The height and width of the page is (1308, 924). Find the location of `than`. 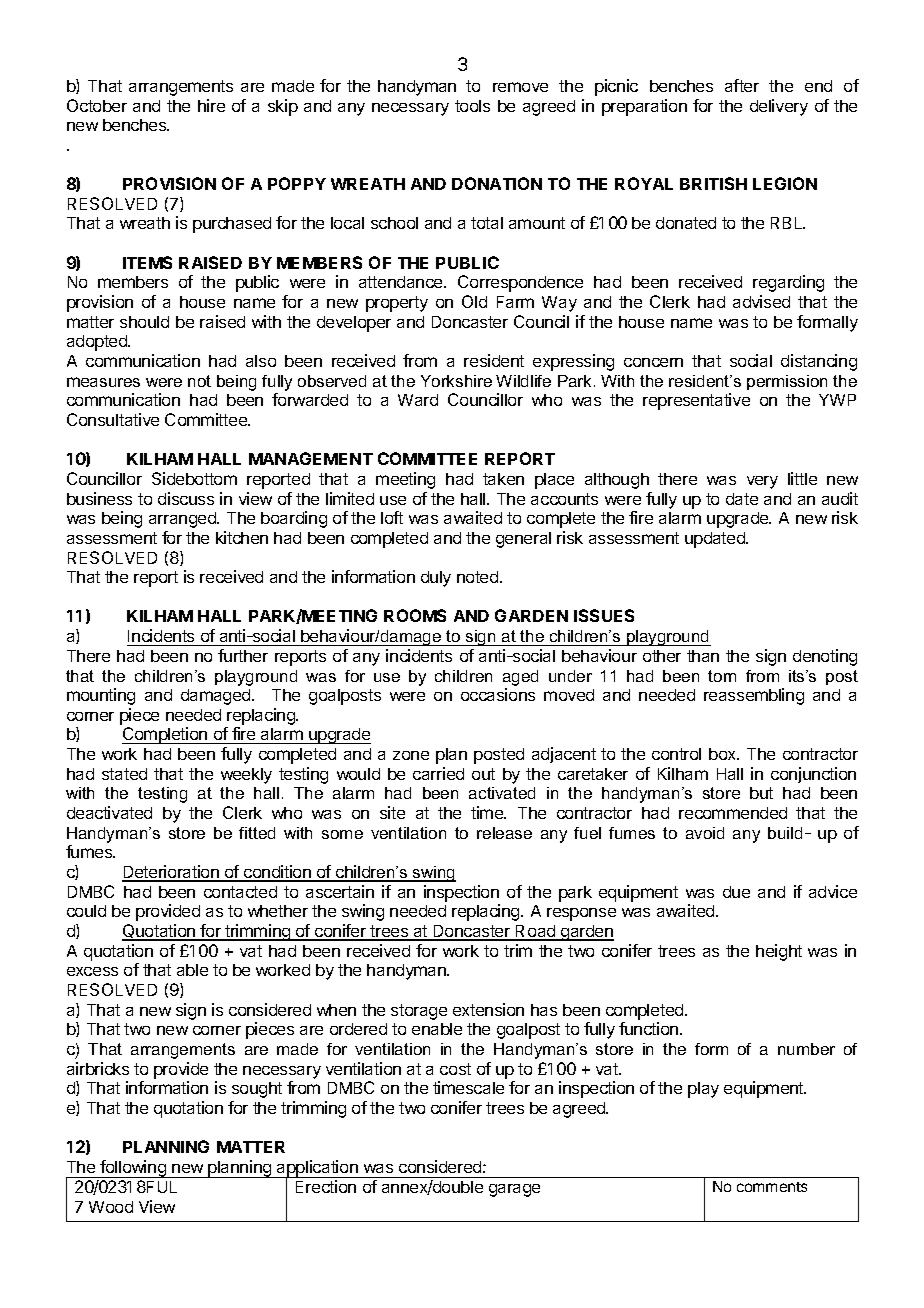

than is located at coordinates (703, 656).
